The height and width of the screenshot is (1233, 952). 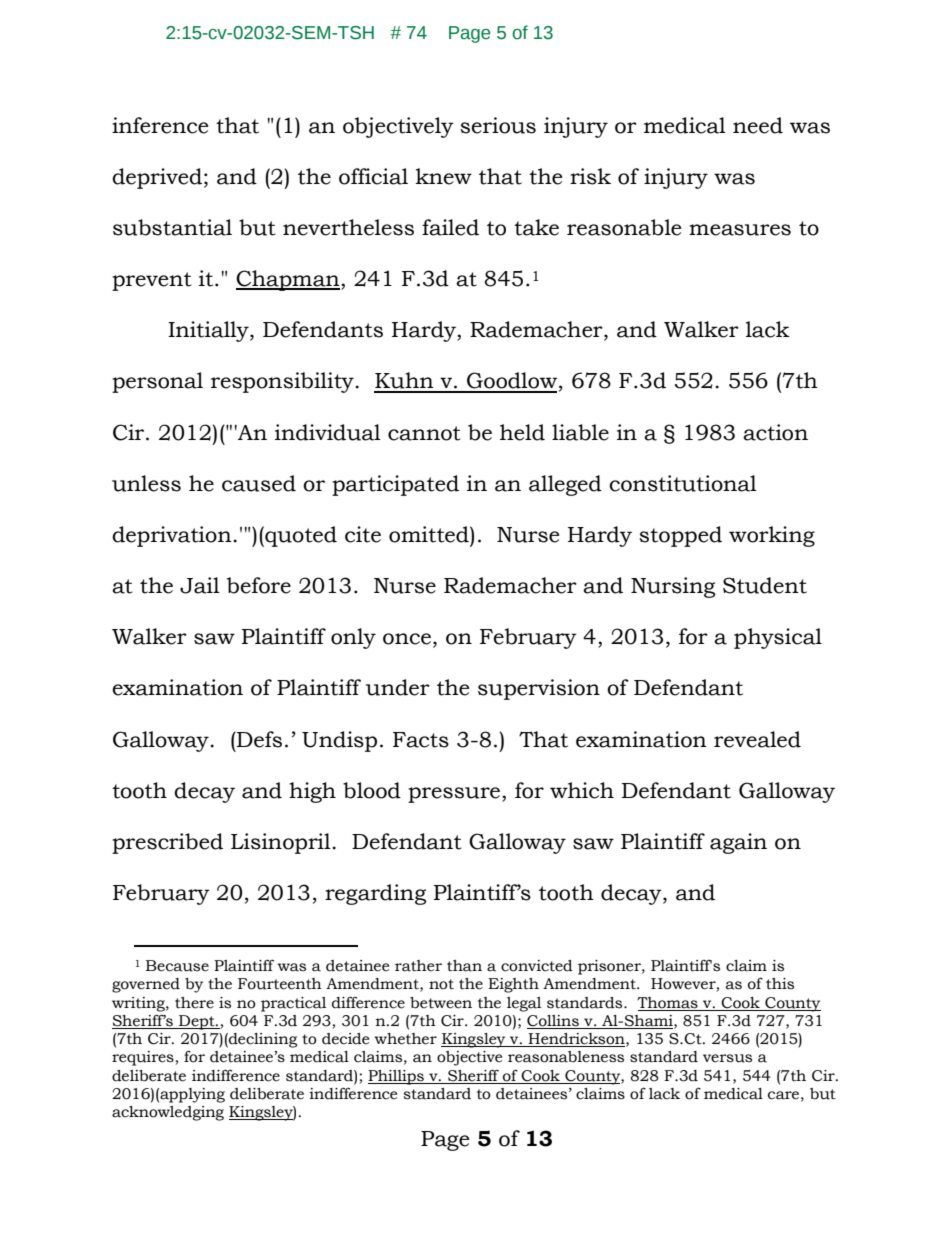 What do you see at coordinates (407, 639) in the screenshot?
I see `once` at bounding box center [407, 639].
